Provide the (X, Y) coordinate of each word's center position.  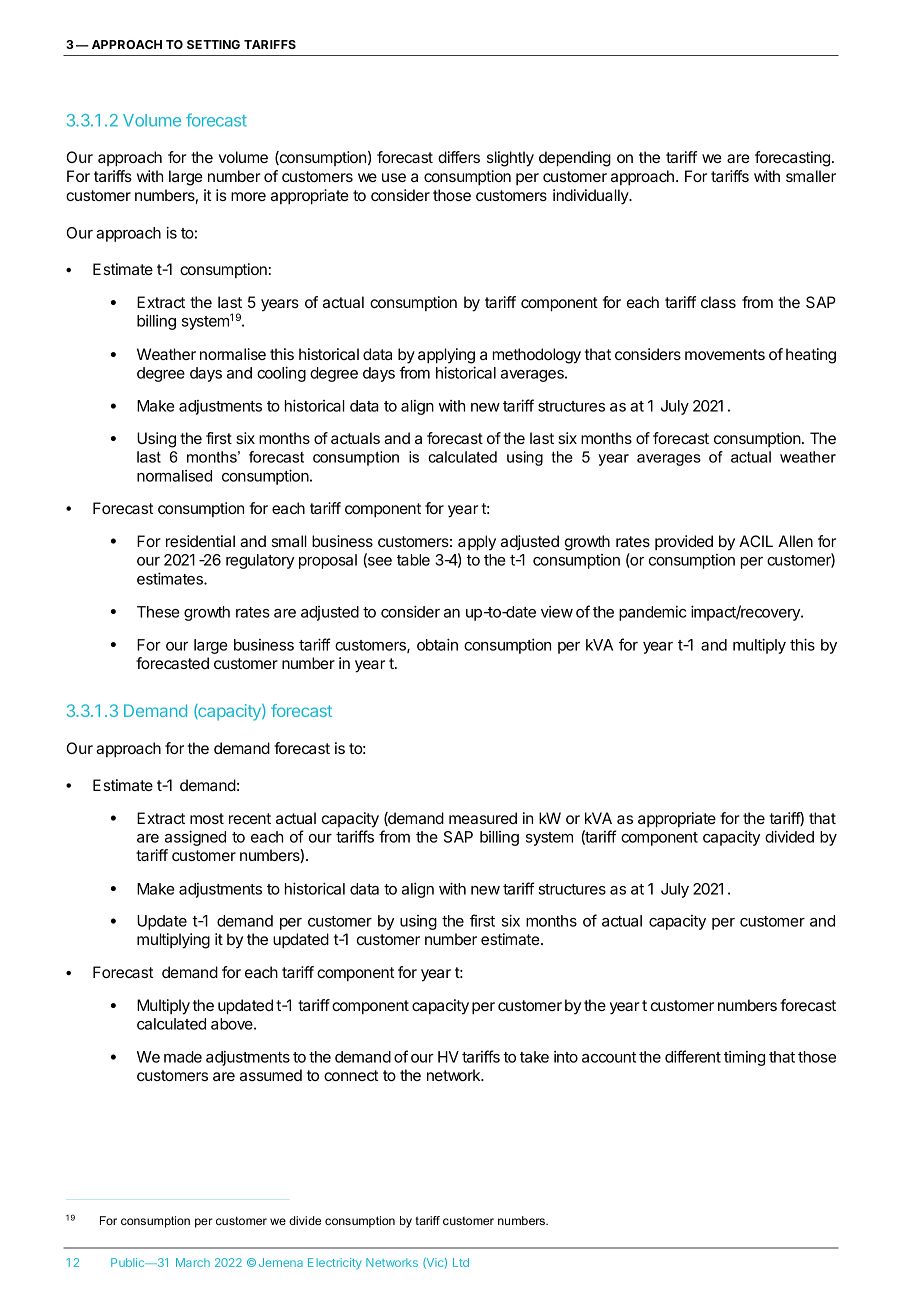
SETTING (213, 44)
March (193, 1262)
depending (575, 159)
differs (459, 157)
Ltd (461, 1262)
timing (744, 1058)
